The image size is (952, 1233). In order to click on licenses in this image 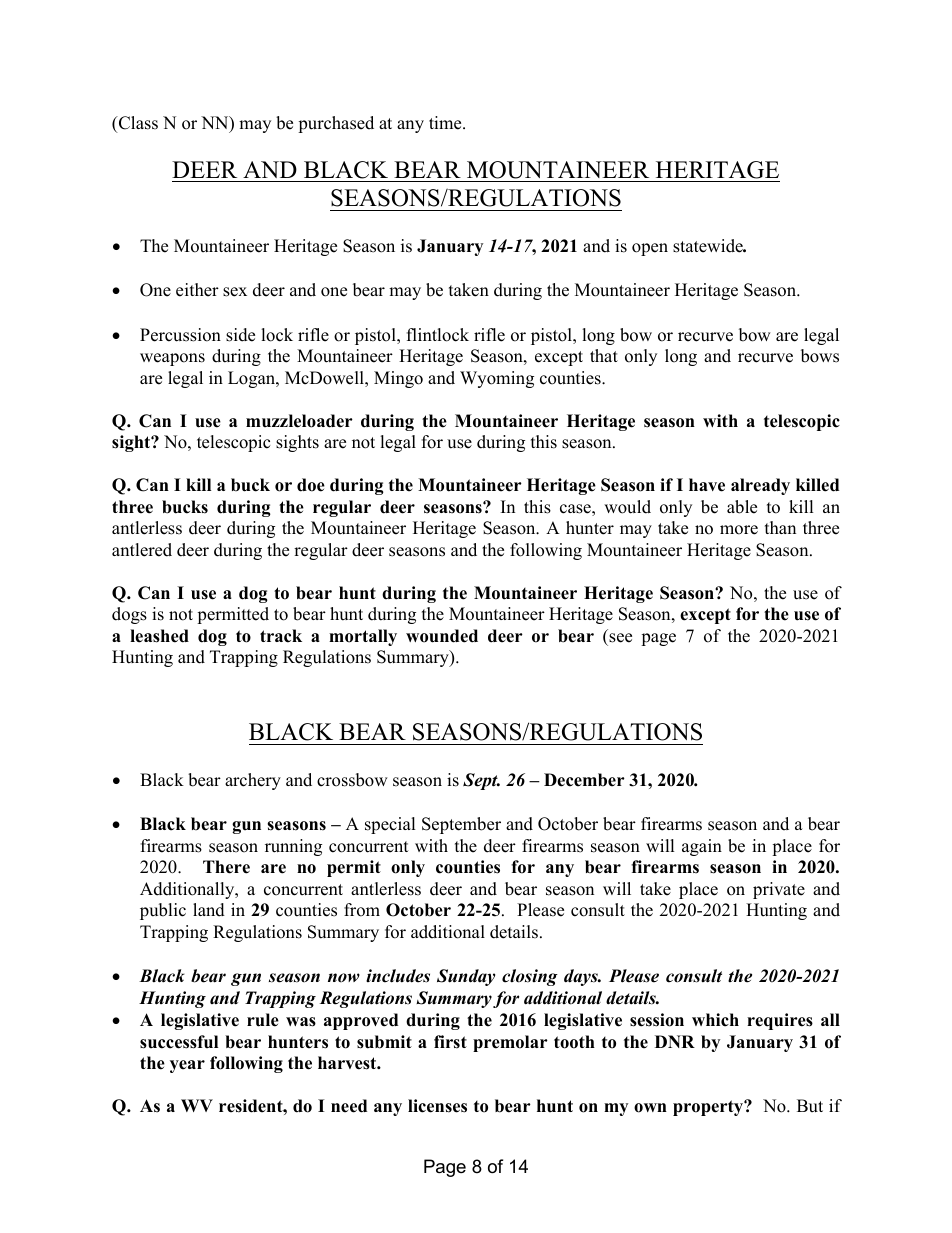, I will do `click(437, 1106)`.
